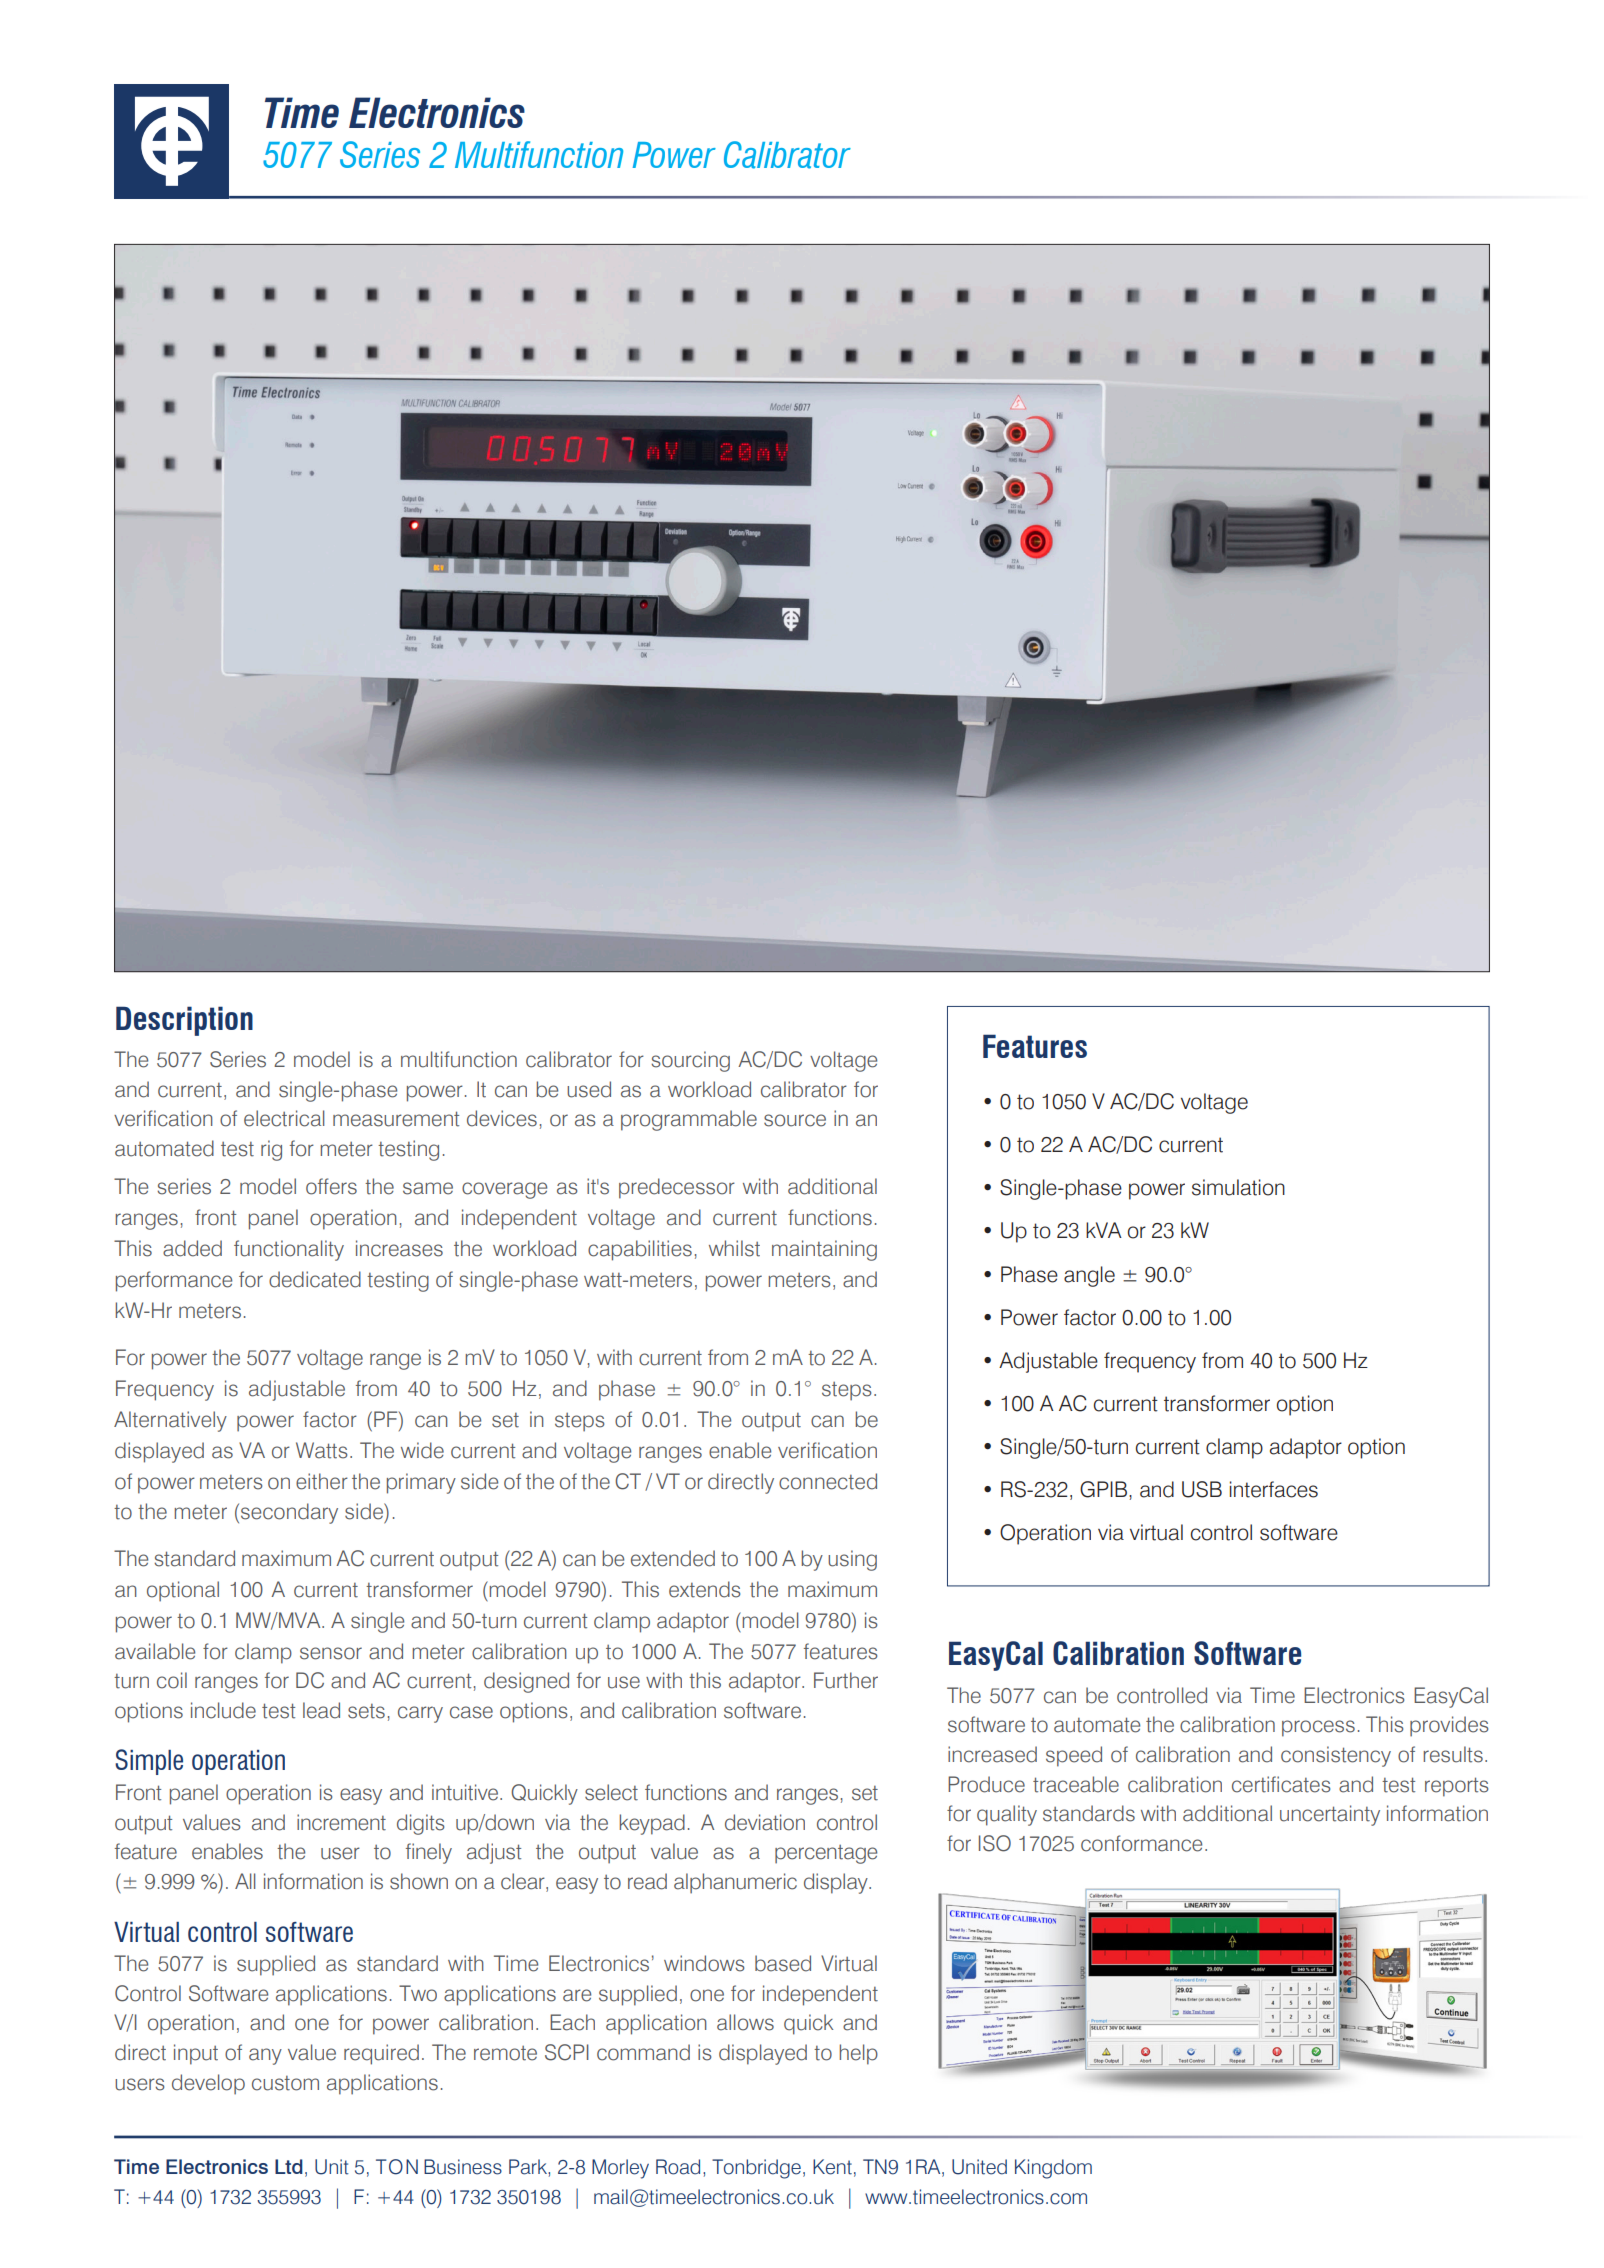  Describe the element at coordinates (690, 1061) in the image. I see `sourcing` at that location.
